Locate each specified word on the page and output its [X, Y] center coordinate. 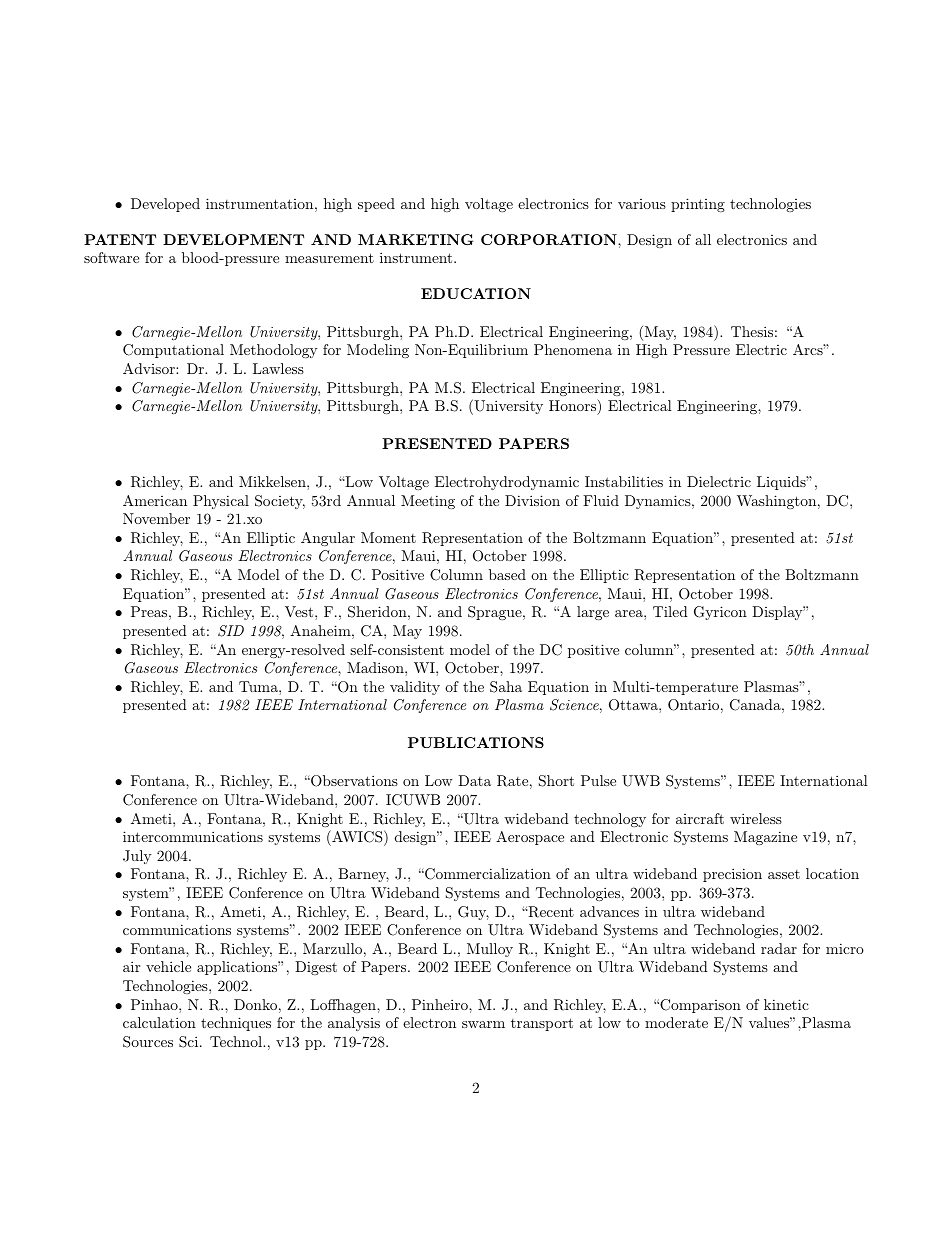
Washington [776, 502]
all [703, 239]
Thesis [752, 331]
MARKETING [415, 239]
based [507, 574]
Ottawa [634, 705]
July [137, 857]
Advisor [150, 368]
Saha [506, 687]
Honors [573, 405]
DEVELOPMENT [233, 239]
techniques [236, 1024]
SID [231, 631]
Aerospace [530, 838]
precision [732, 875]
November [156, 518]
